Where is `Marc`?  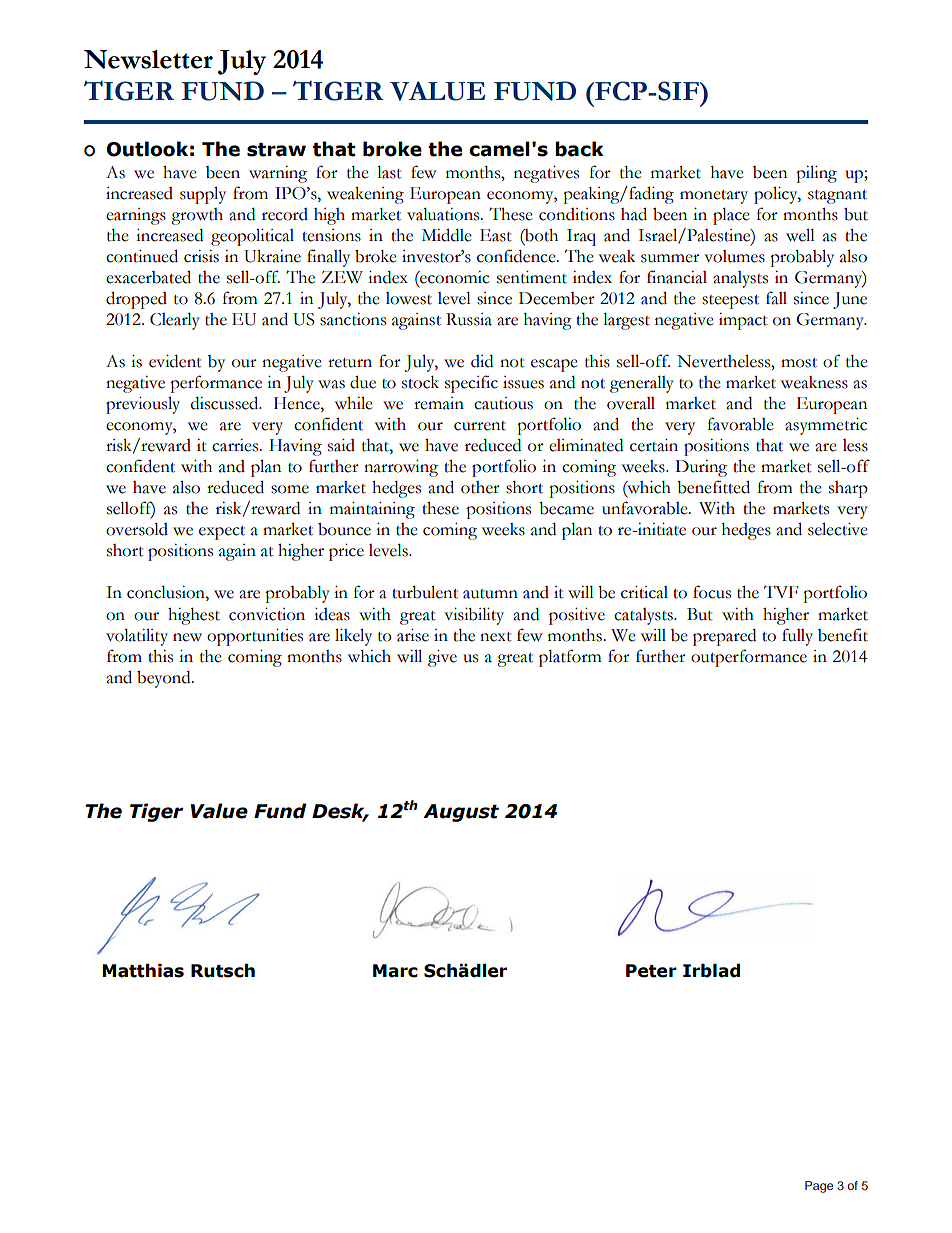
Marc is located at coordinates (395, 971).
